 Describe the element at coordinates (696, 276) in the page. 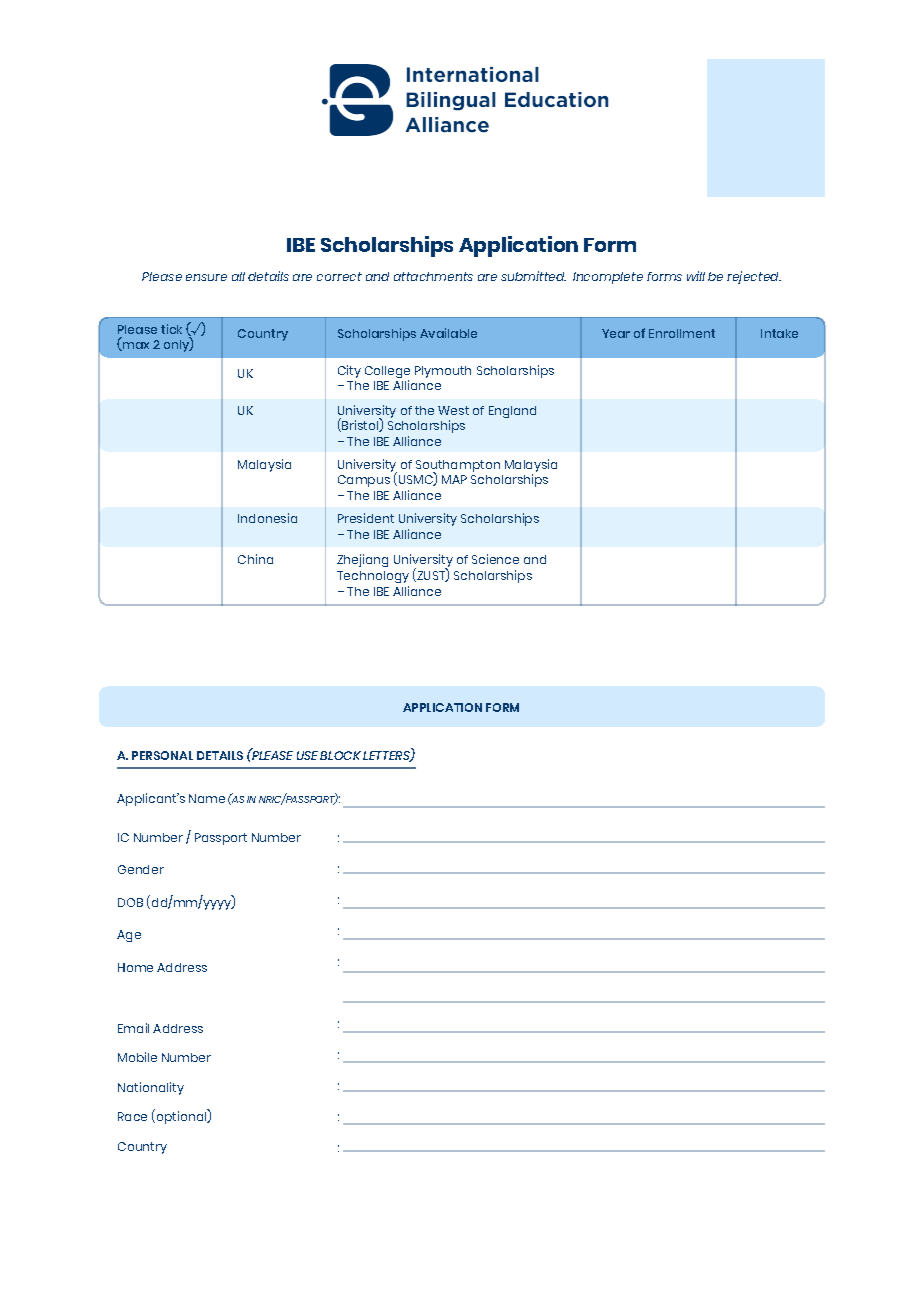

I see `will` at that location.
